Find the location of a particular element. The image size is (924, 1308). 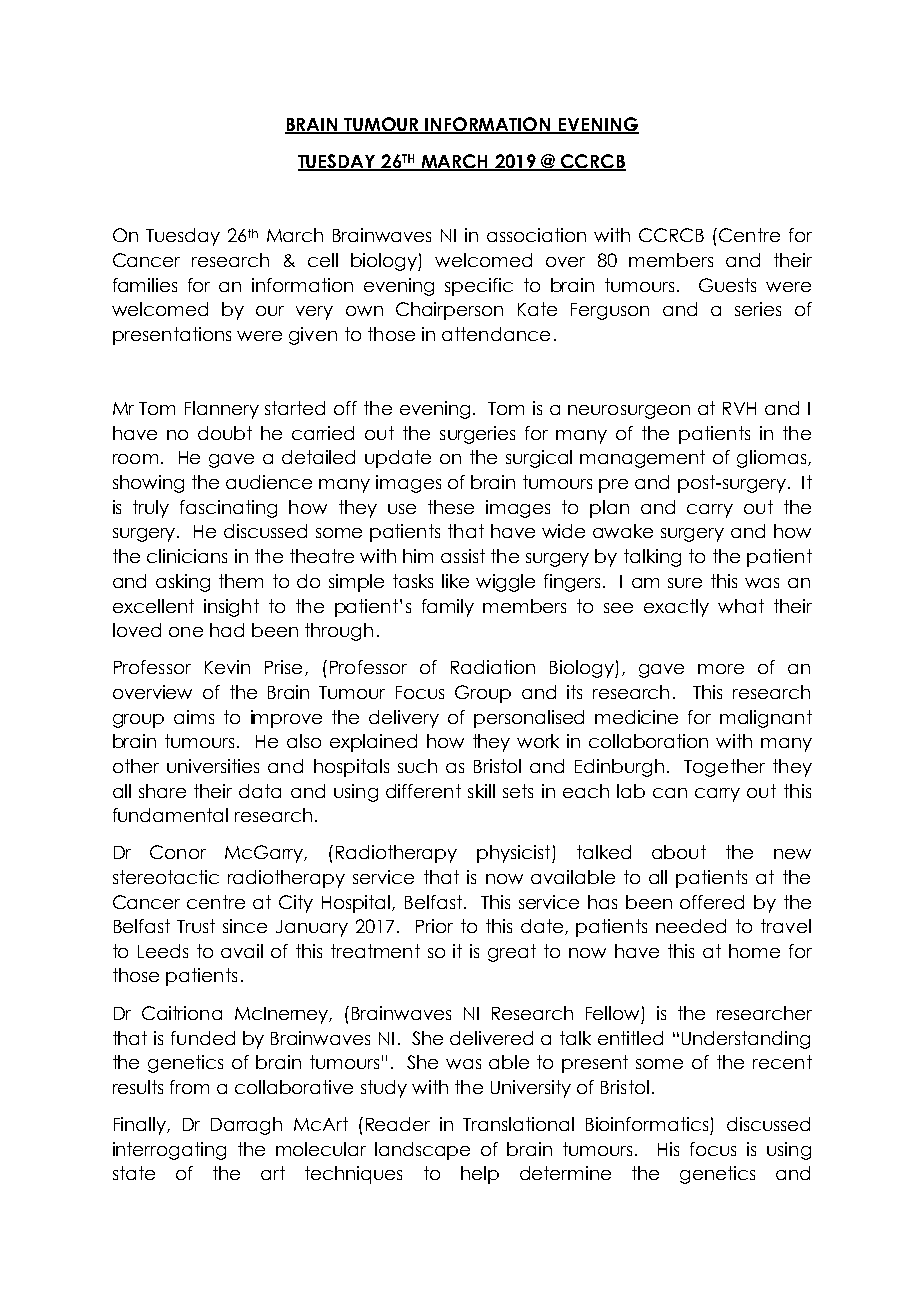

fascinating is located at coordinates (228, 509).
